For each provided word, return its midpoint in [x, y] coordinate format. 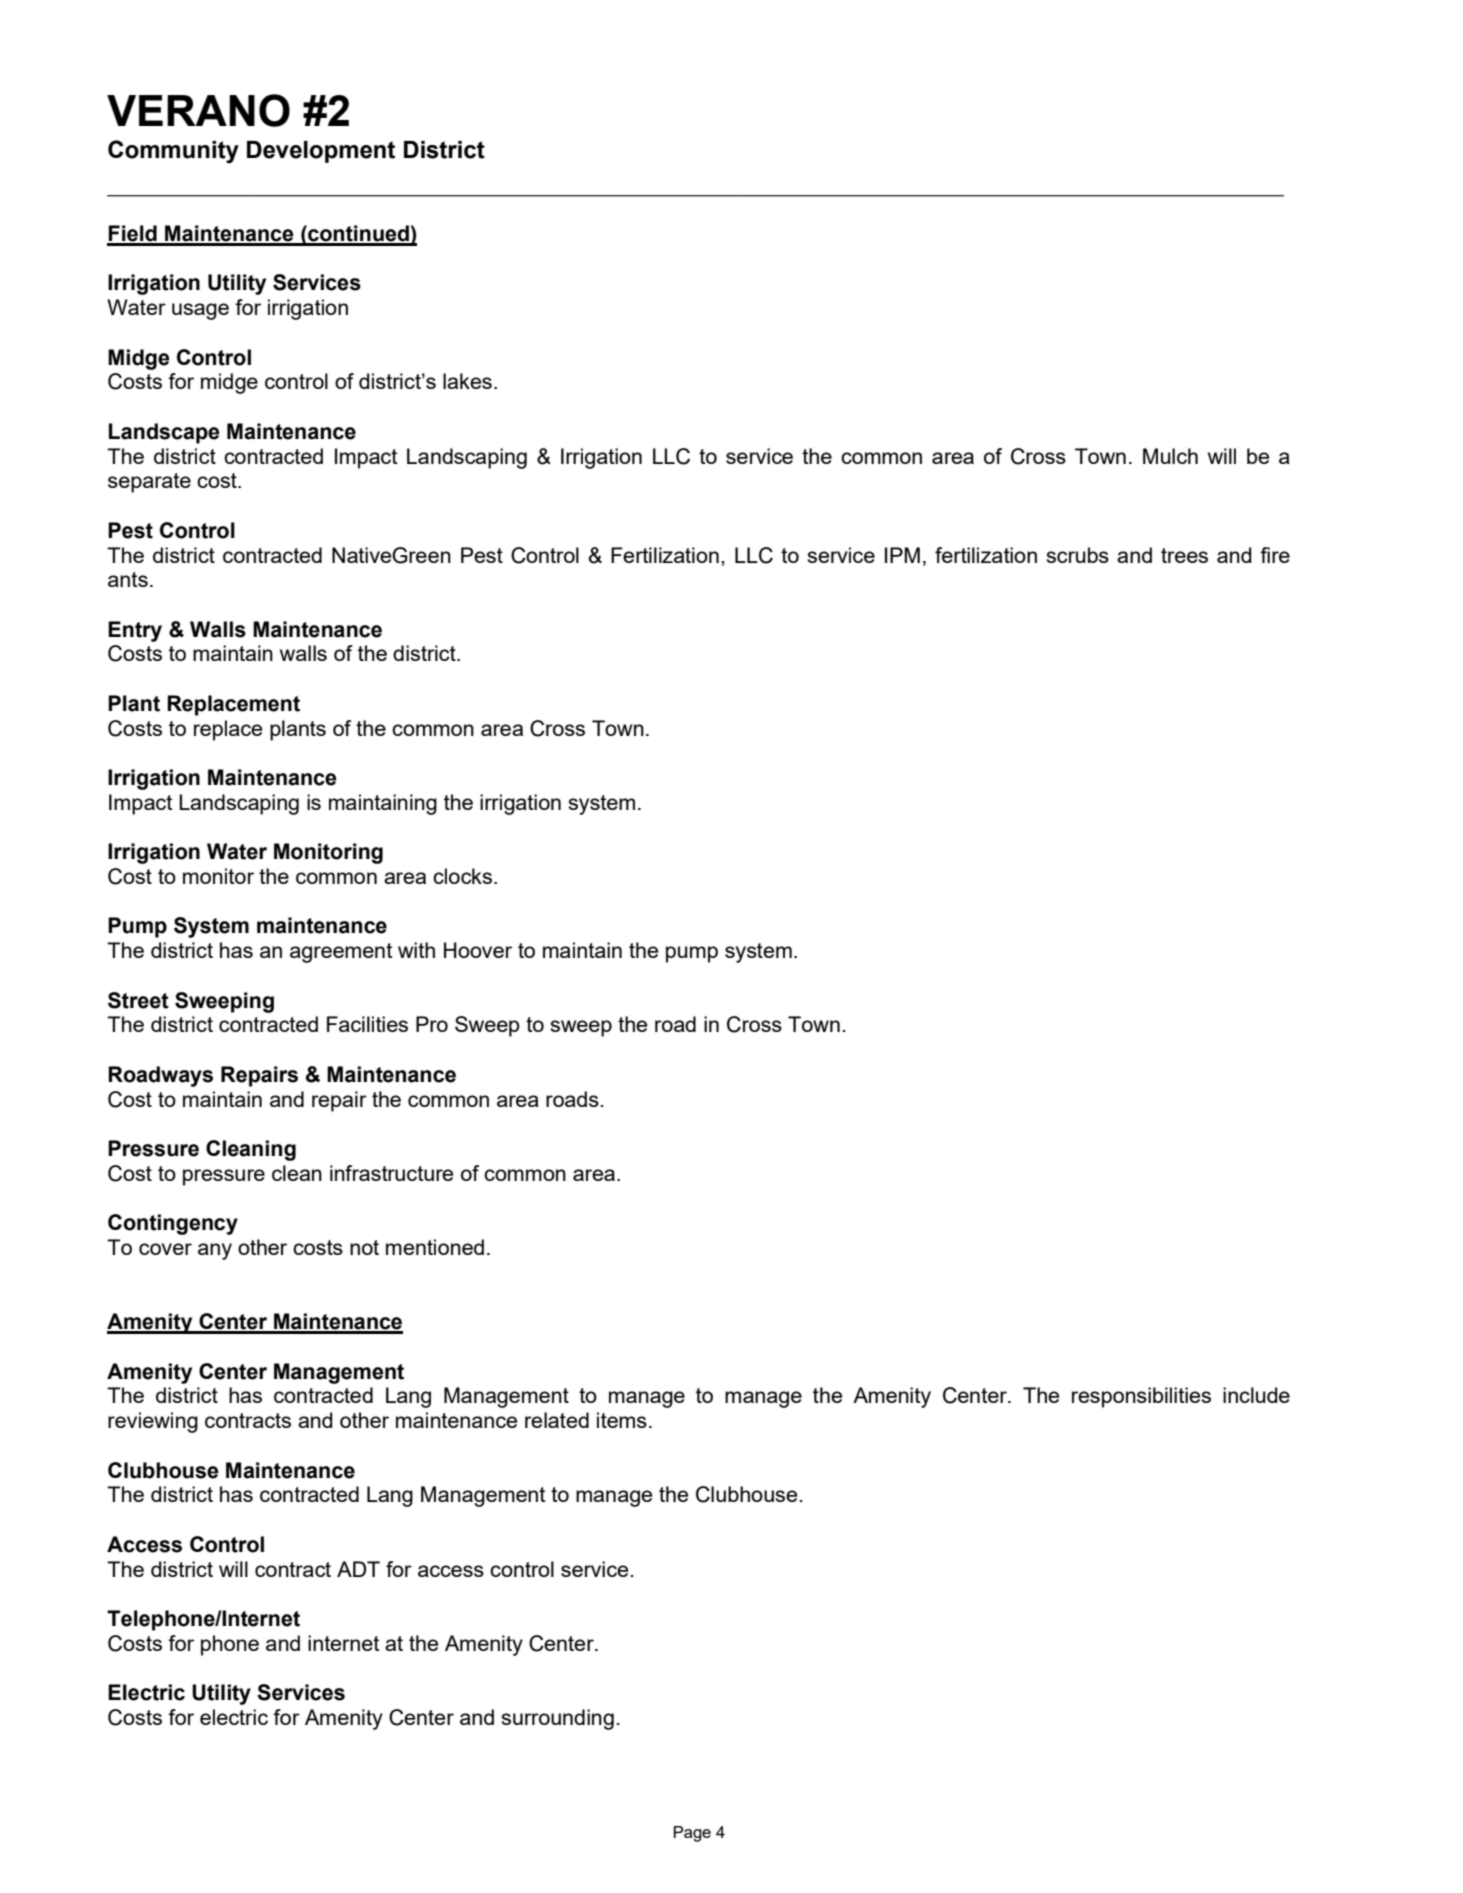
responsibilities [1141, 1397]
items [622, 1420]
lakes [467, 381]
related [557, 1420]
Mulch [1170, 456]
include [1256, 1395]
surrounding [557, 1719]
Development [321, 152]
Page [692, 1834]
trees [1184, 555]
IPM [902, 555]
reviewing [153, 1422]
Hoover [478, 950]
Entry [135, 631]
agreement [341, 953]
